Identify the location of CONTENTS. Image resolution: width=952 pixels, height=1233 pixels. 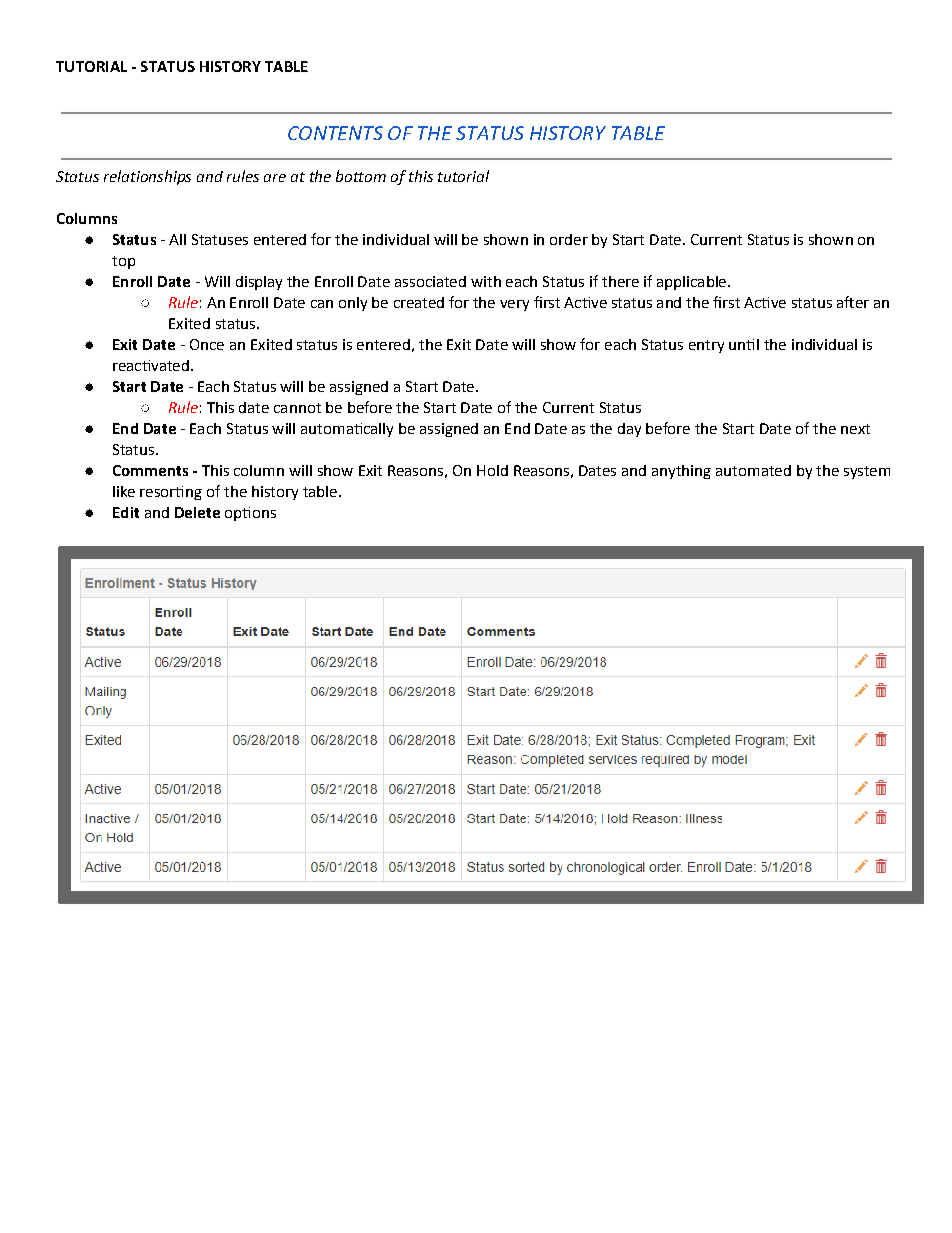
(335, 133).
